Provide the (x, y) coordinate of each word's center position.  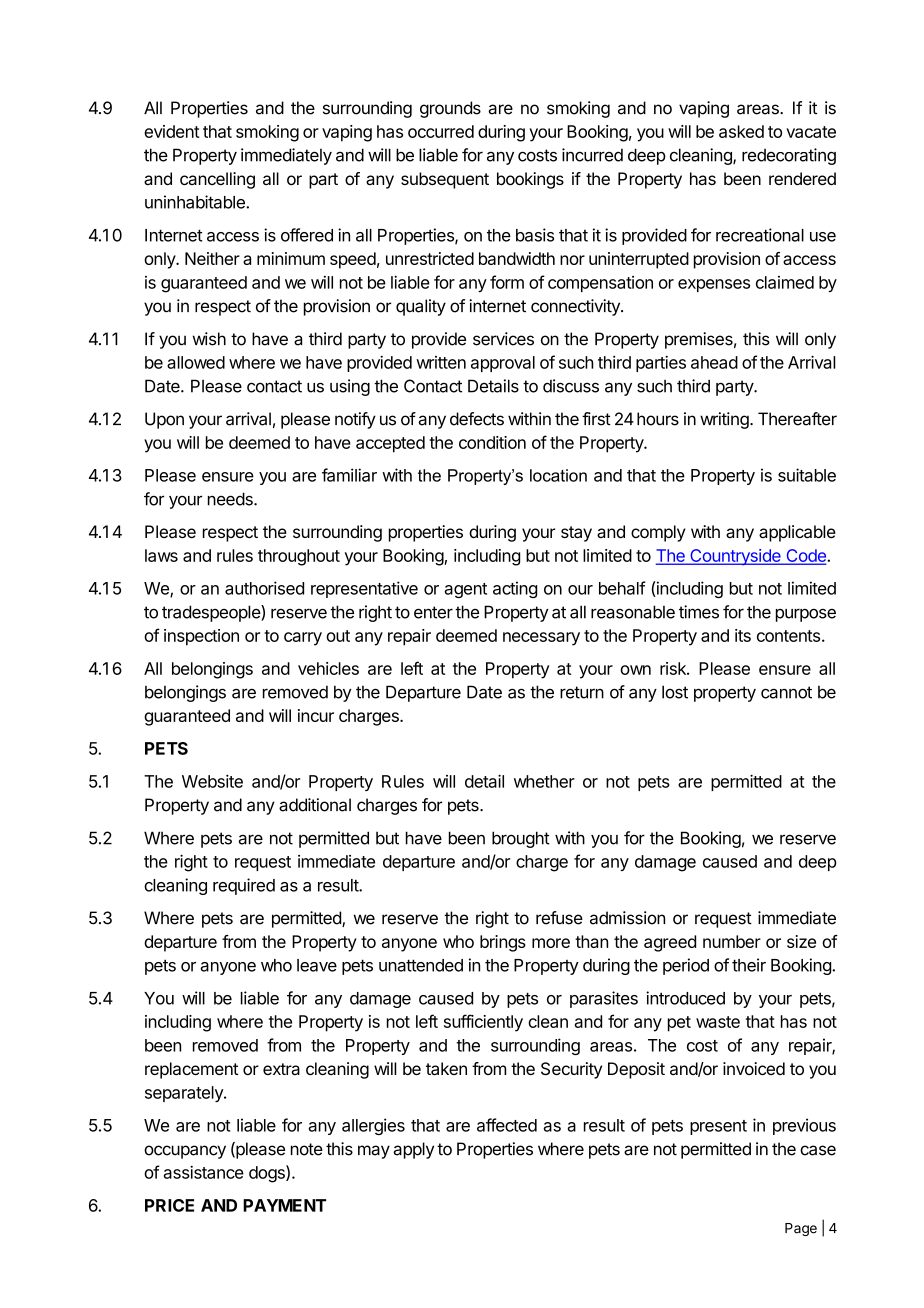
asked (741, 131)
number (732, 941)
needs (231, 499)
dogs (268, 1174)
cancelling (217, 180)
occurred (441, 131)
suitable (807, 475)
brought (521, 839)
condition (492, 442)
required (244, 886)
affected (507, 1125)
